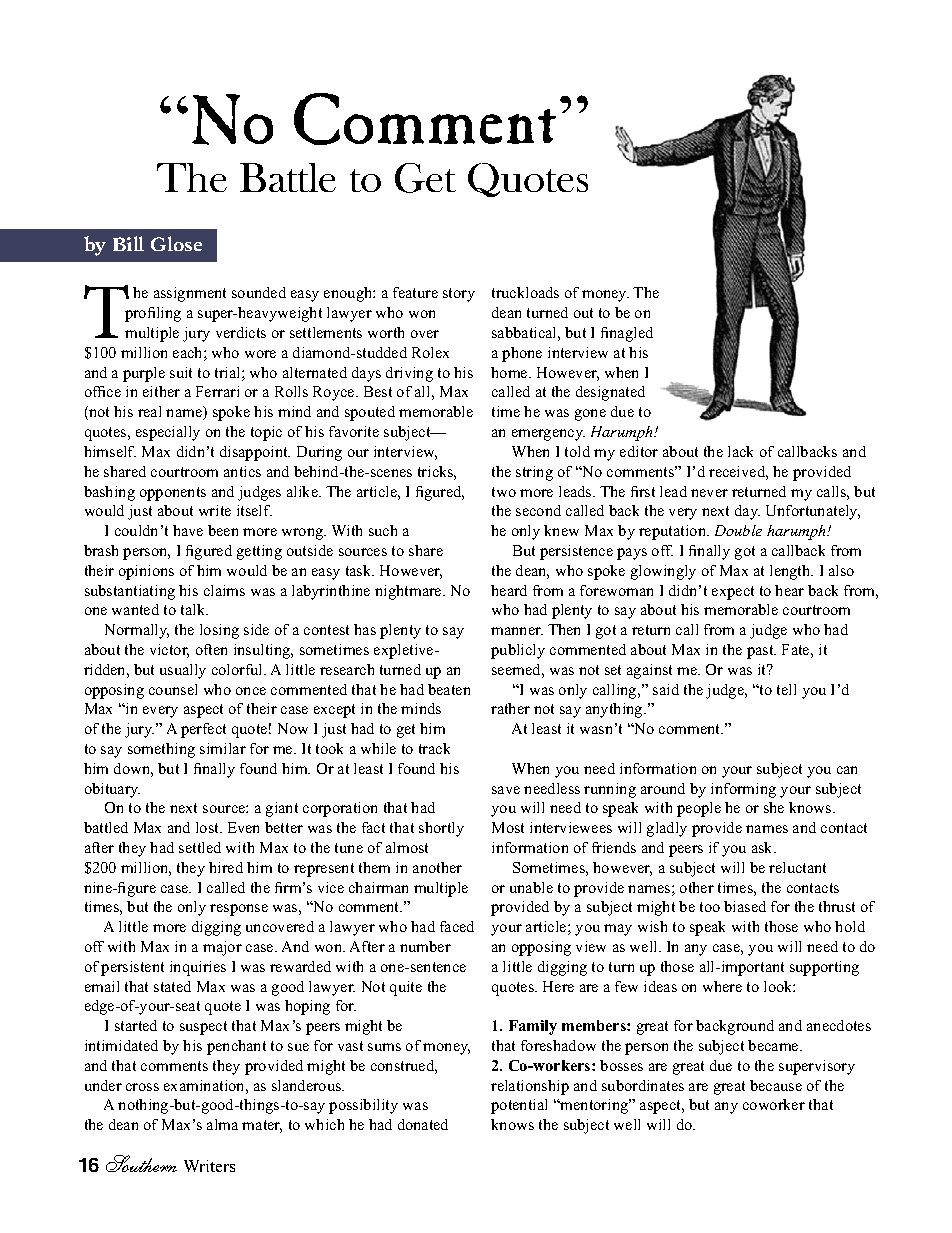  Describe the element at coordinates (190, 294) in the image. I see `assignment` at that location.
